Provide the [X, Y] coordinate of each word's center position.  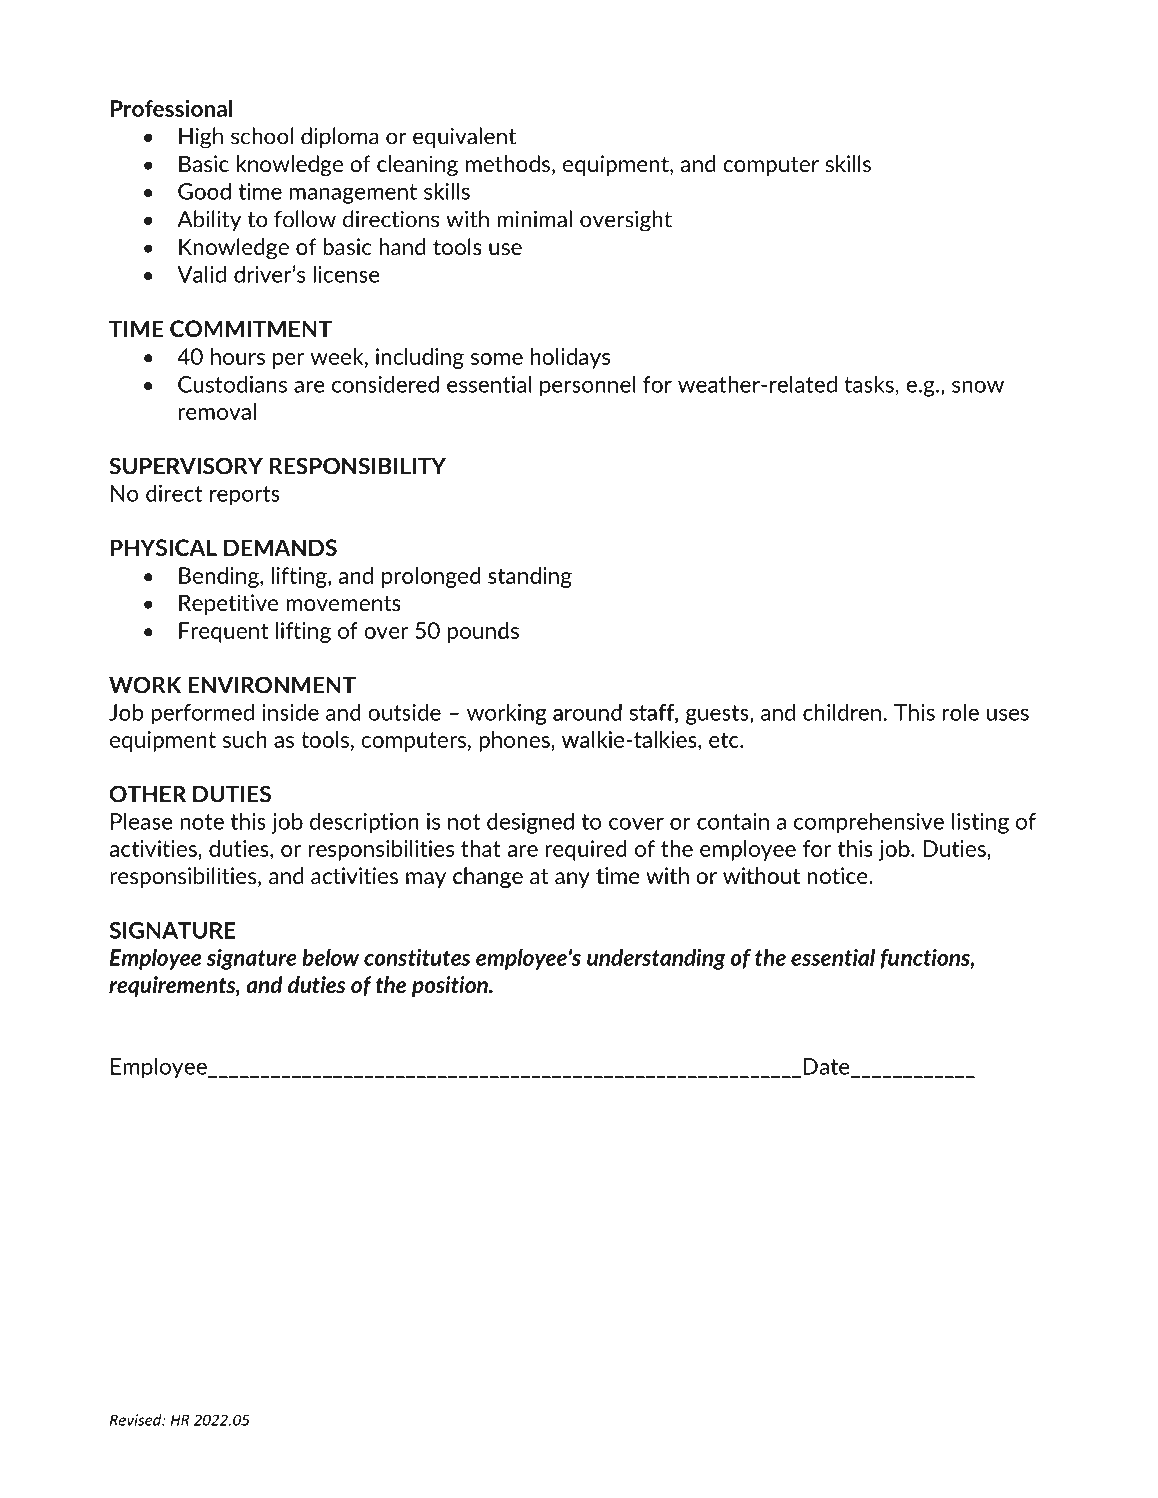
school [262, 136]
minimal [534, 219]
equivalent [464, 137]
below [330, 957]
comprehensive [869, 823]
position [451, 986]
